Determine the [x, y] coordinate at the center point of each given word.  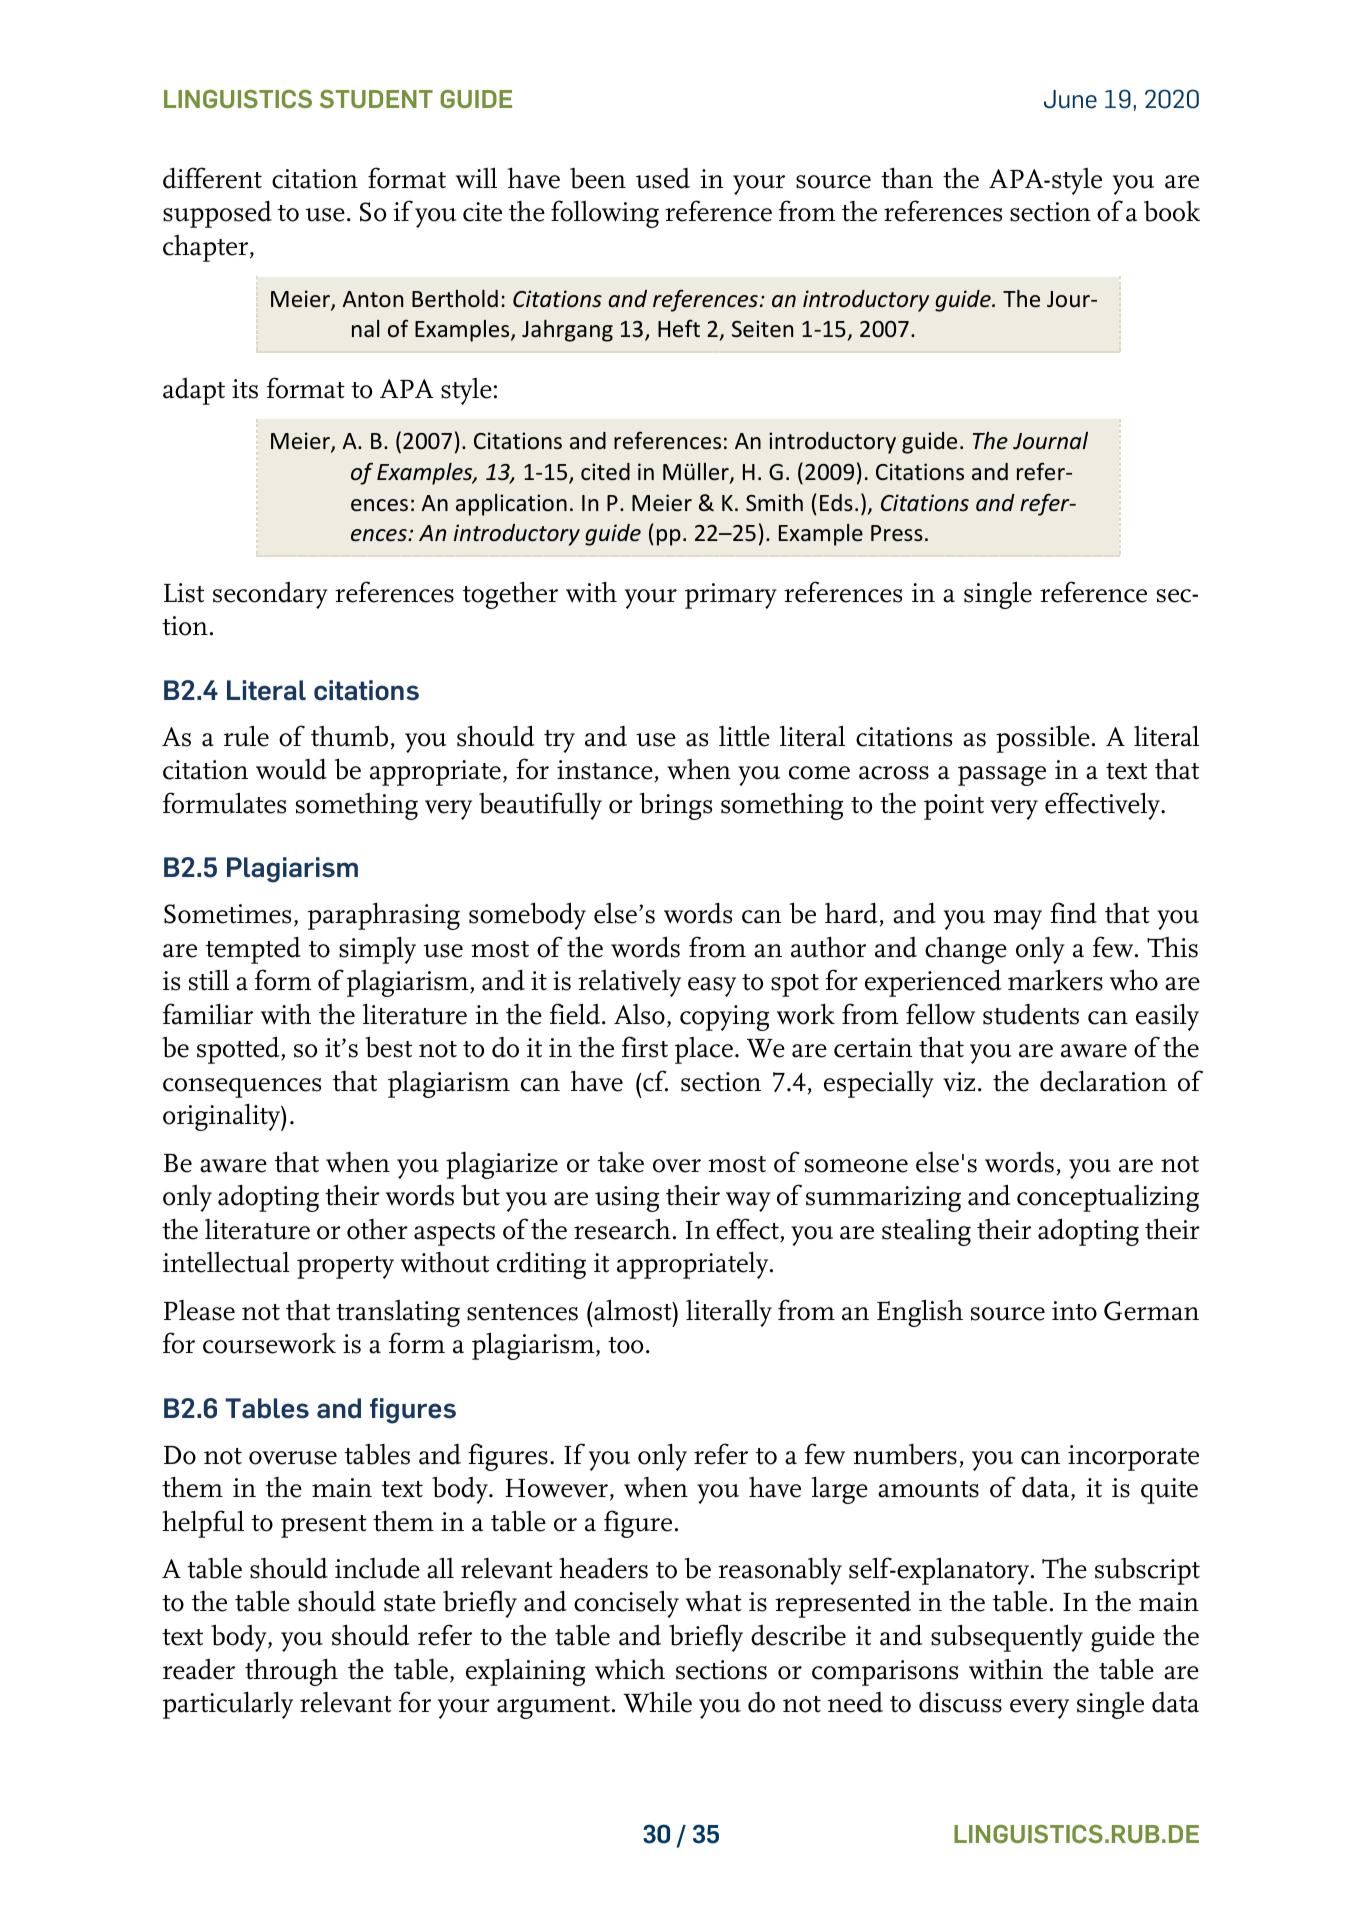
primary [731, 596]
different [212, 178]
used [663, 178]
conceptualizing [1108, 1198]
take [621, 1162]
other [377, 1229]
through [291, 1672]
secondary [270, 595]
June [1070, 99]
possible [1043, 739]
